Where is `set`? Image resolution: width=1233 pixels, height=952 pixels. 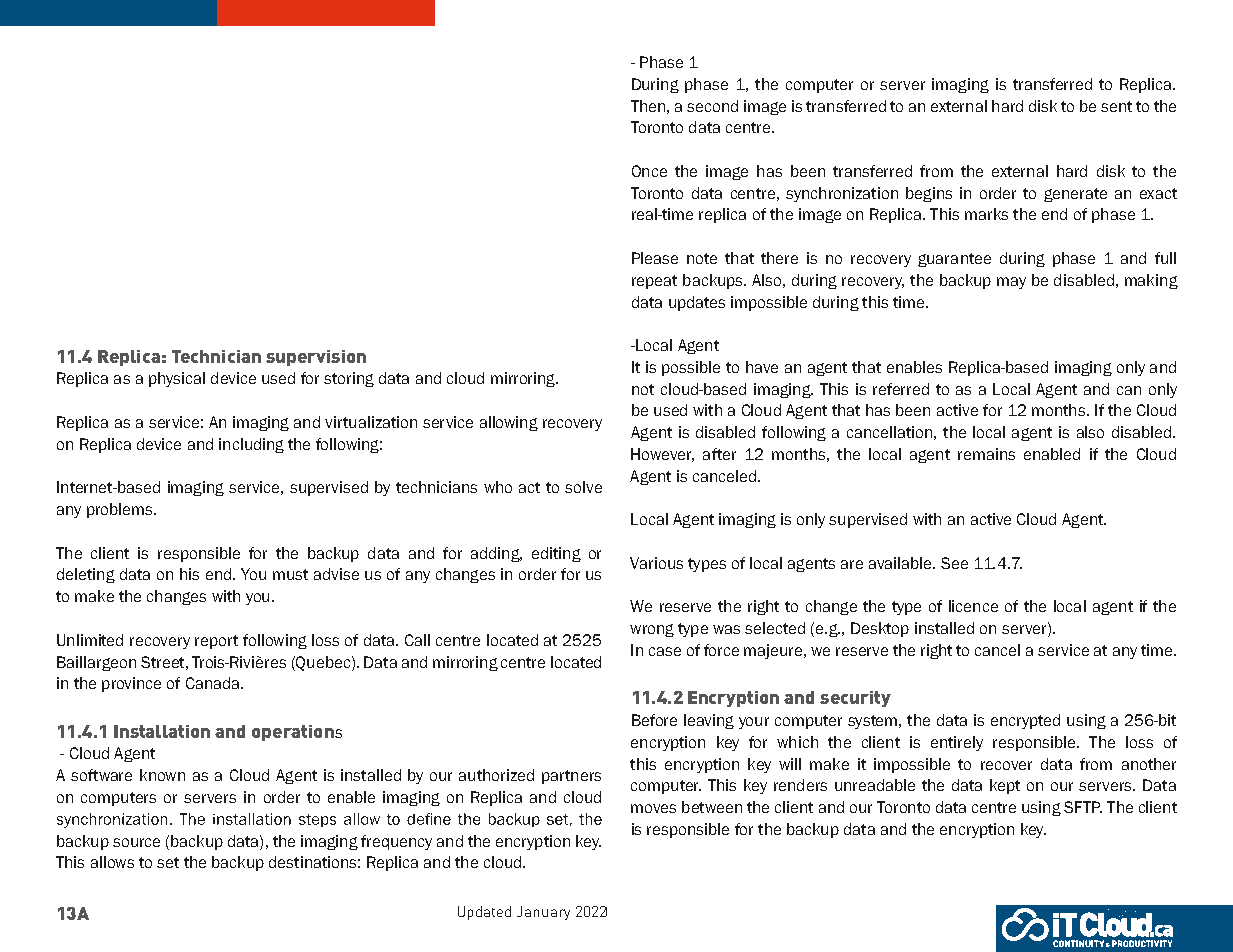
set is located at coordinates (168, 862).
